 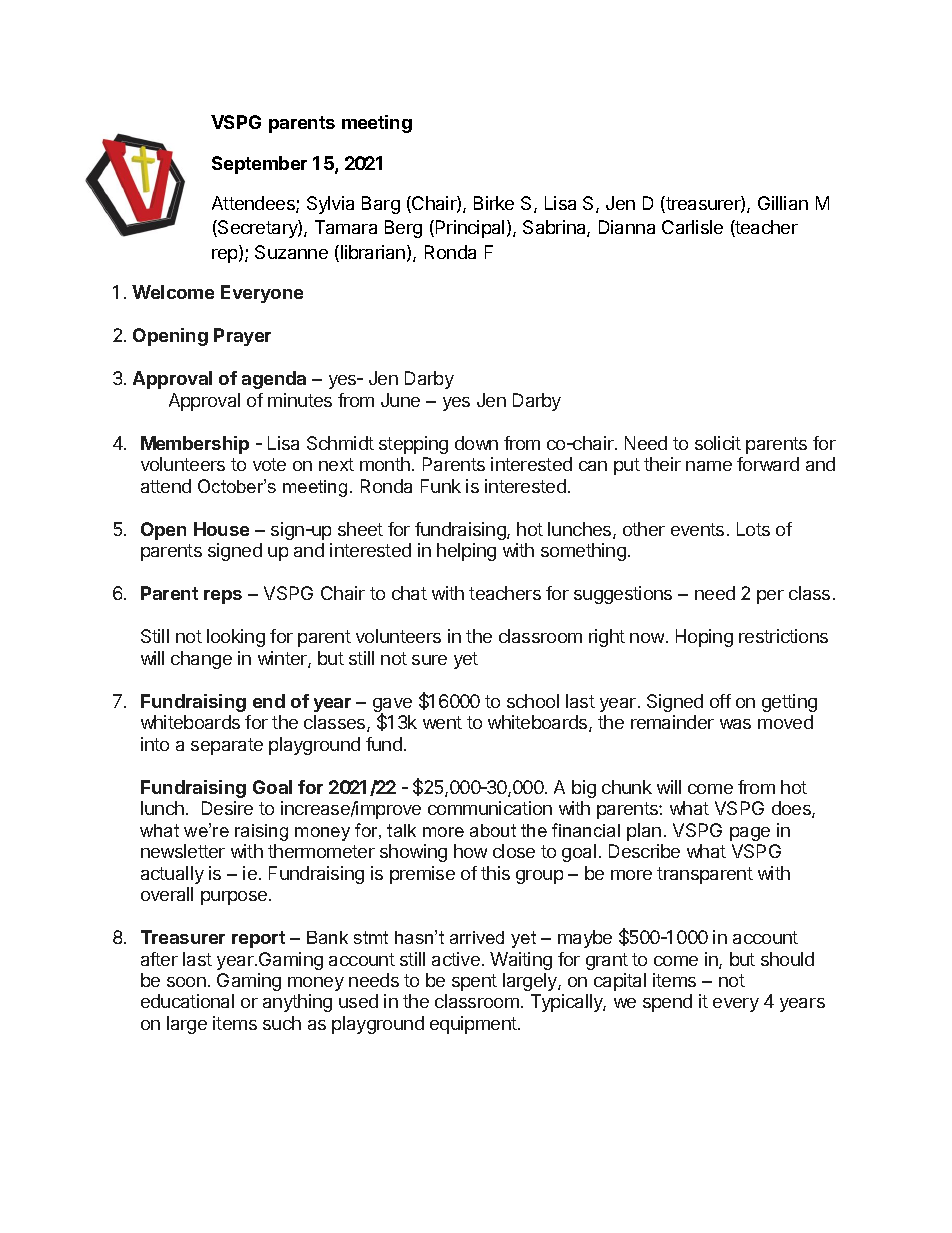 I want to click on Principal, so click(x=470, y=229).
